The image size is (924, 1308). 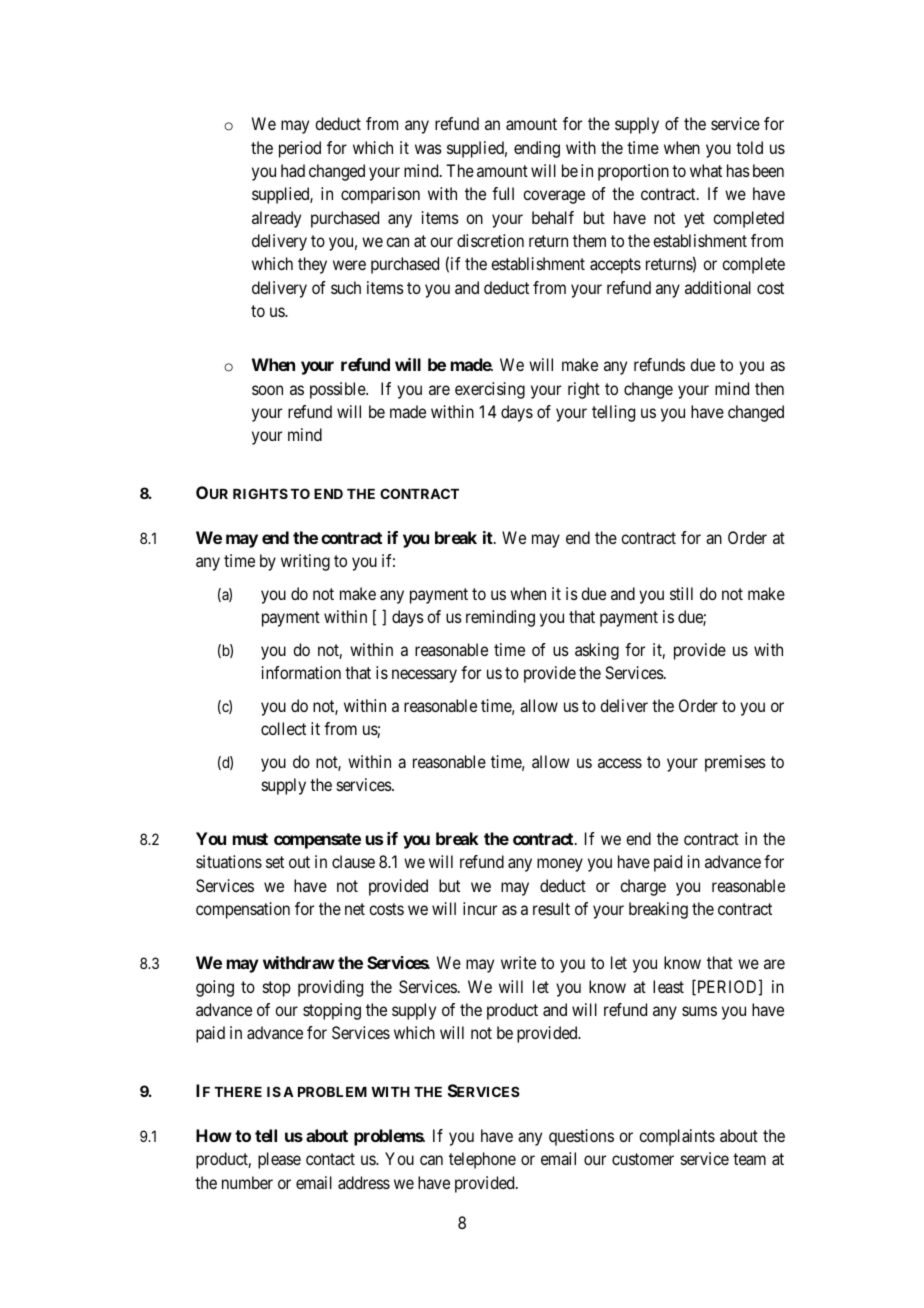 What do you see at coordinates (482, 1160) in the screenshot?
I see `telephone` at bounding box center [482, 1160].
